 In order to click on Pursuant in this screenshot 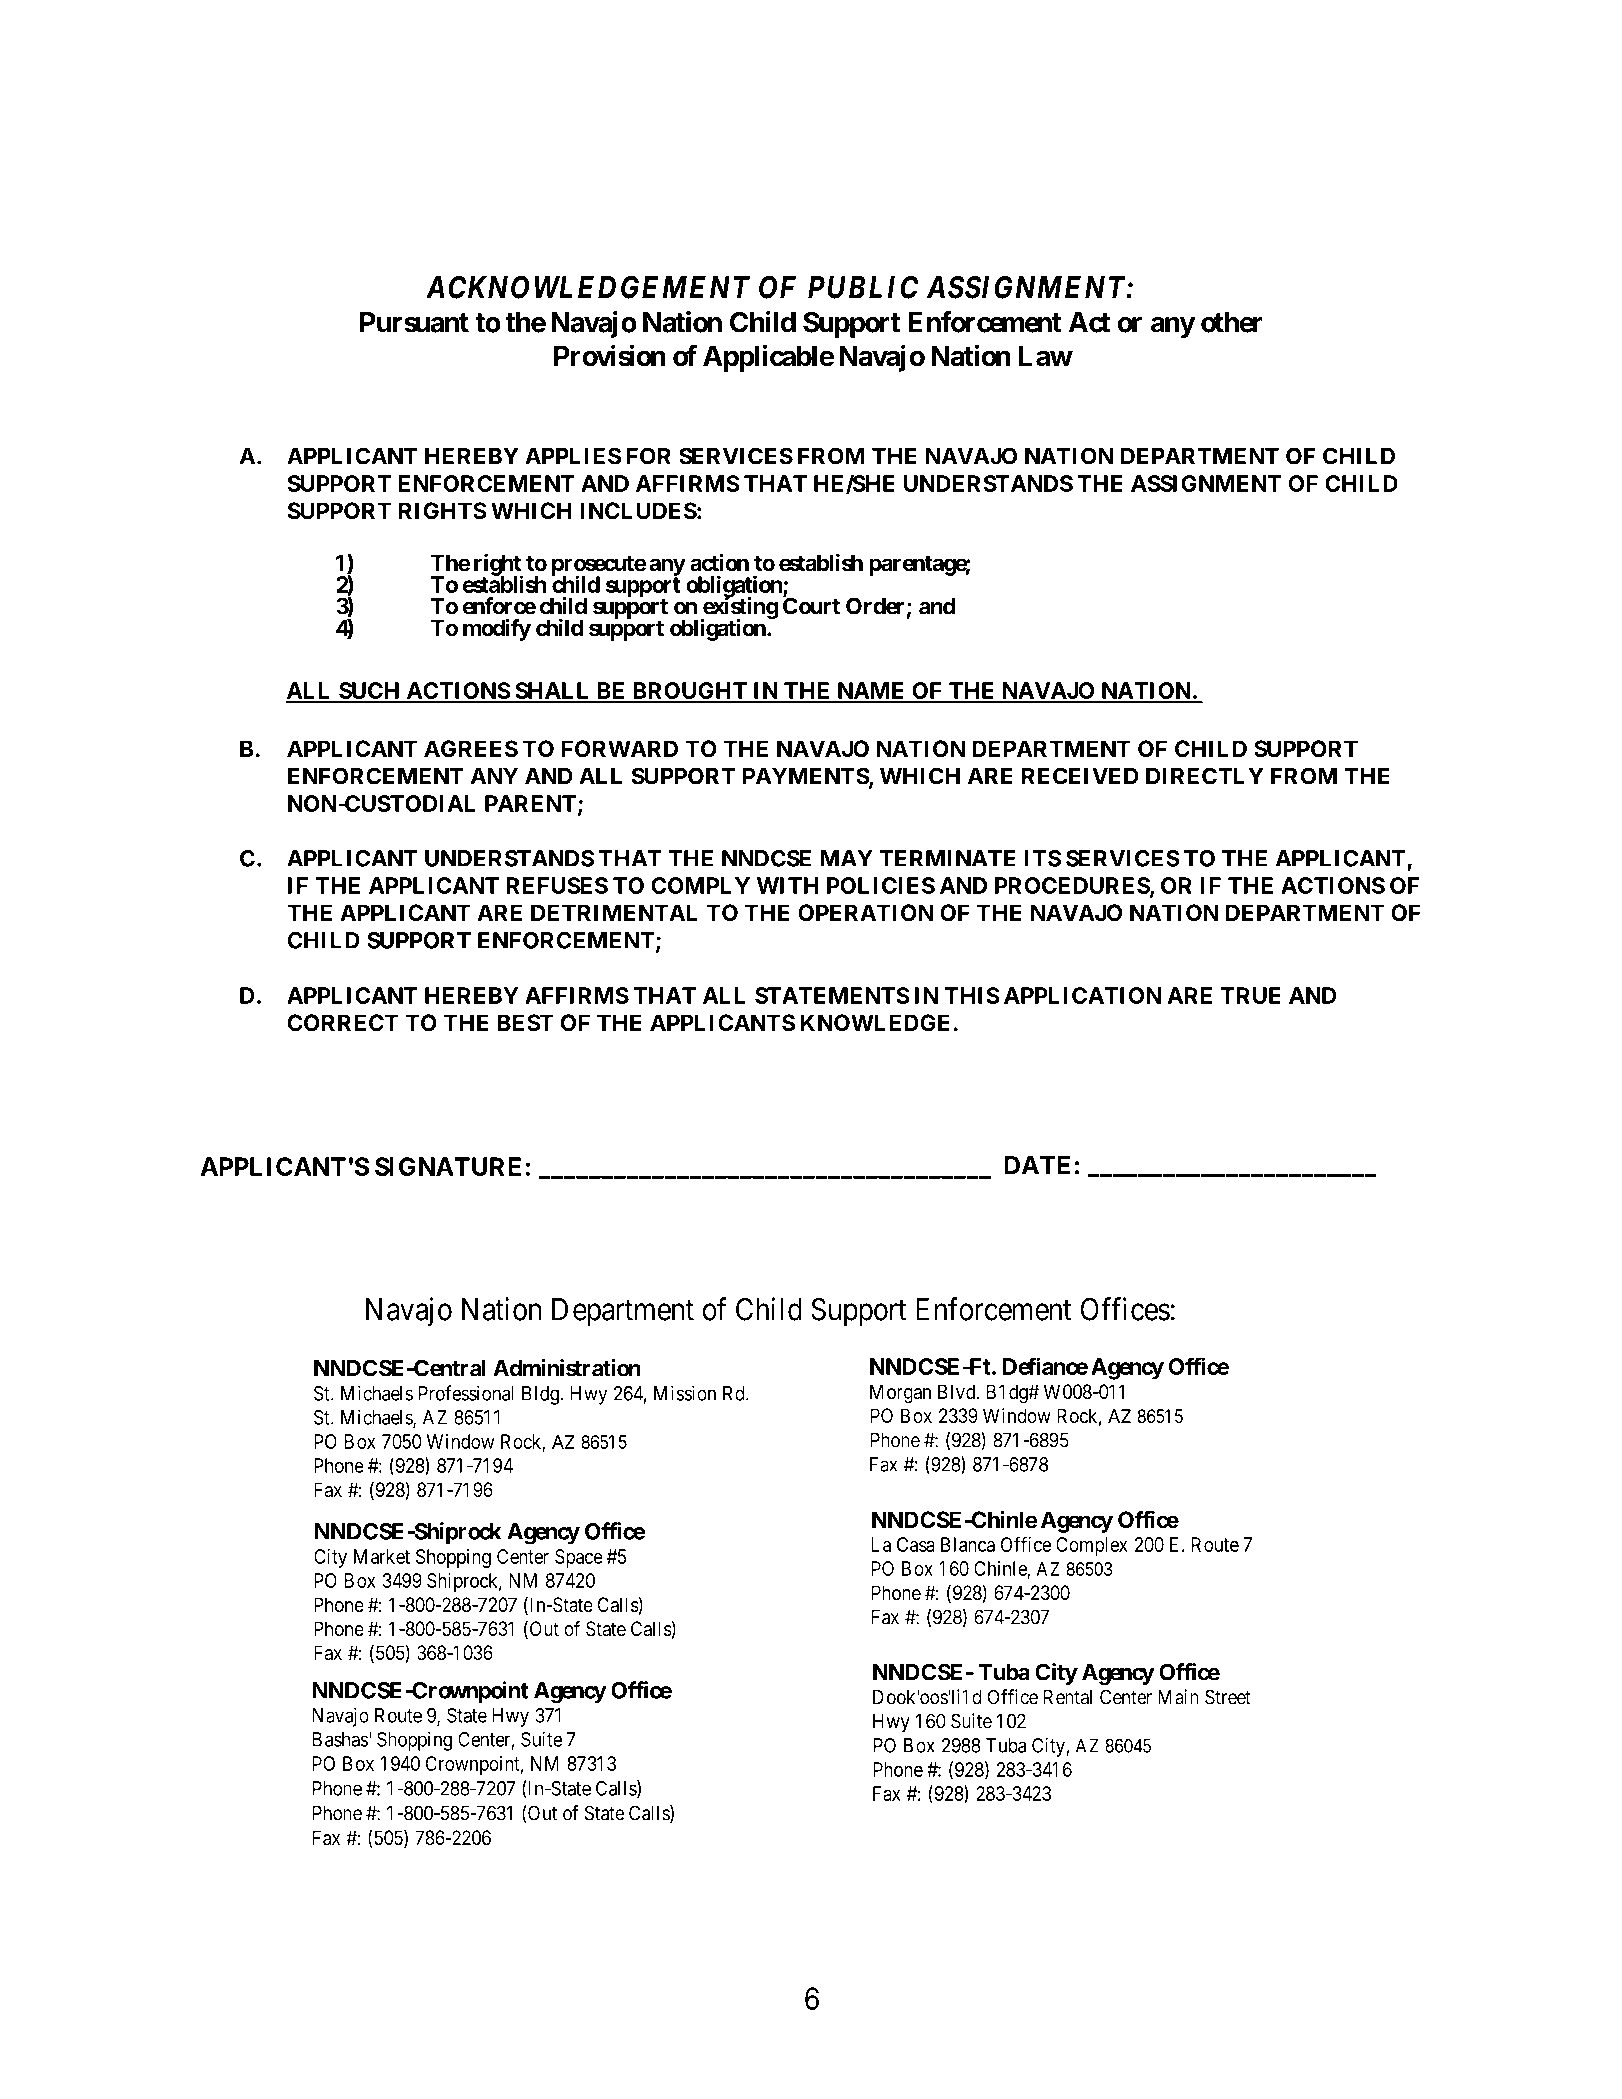, I will do `click(414, 322)`.
